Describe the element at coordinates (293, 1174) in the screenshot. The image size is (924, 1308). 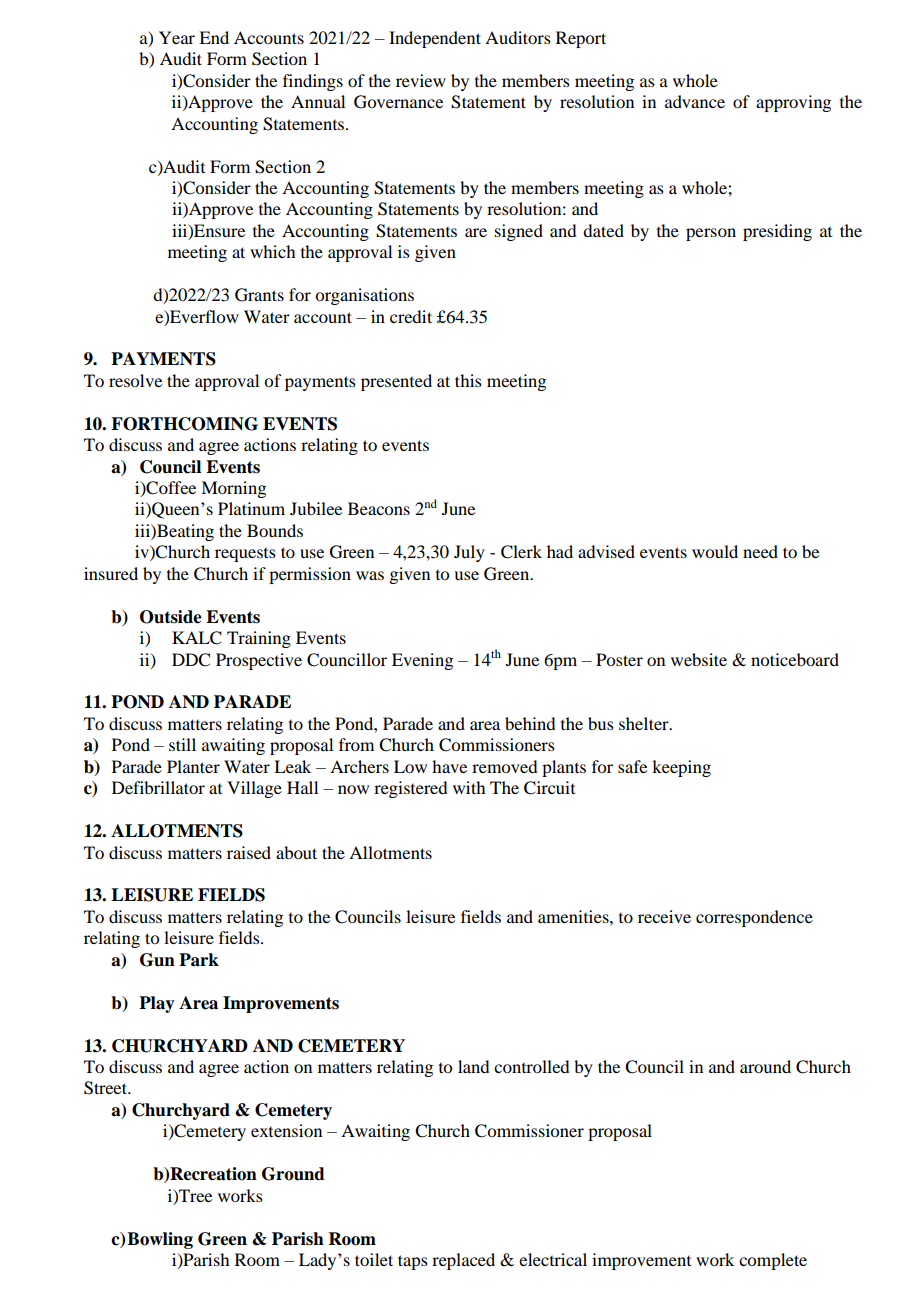
I see `Ground` at that location.
